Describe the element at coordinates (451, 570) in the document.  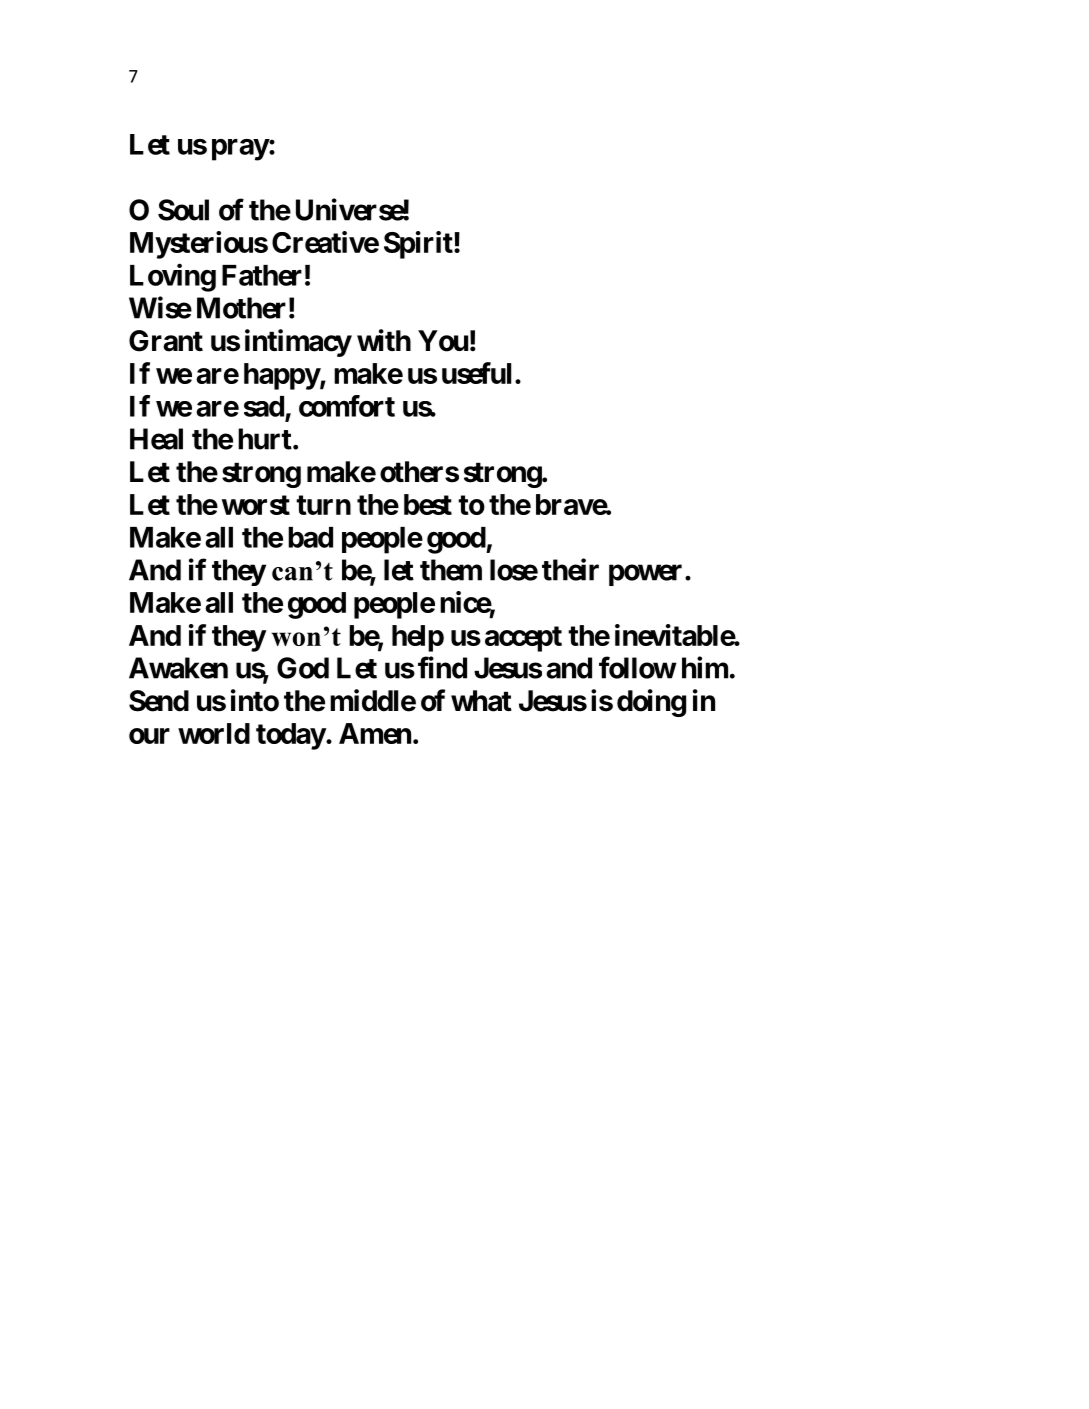
I see `them` at that location.
